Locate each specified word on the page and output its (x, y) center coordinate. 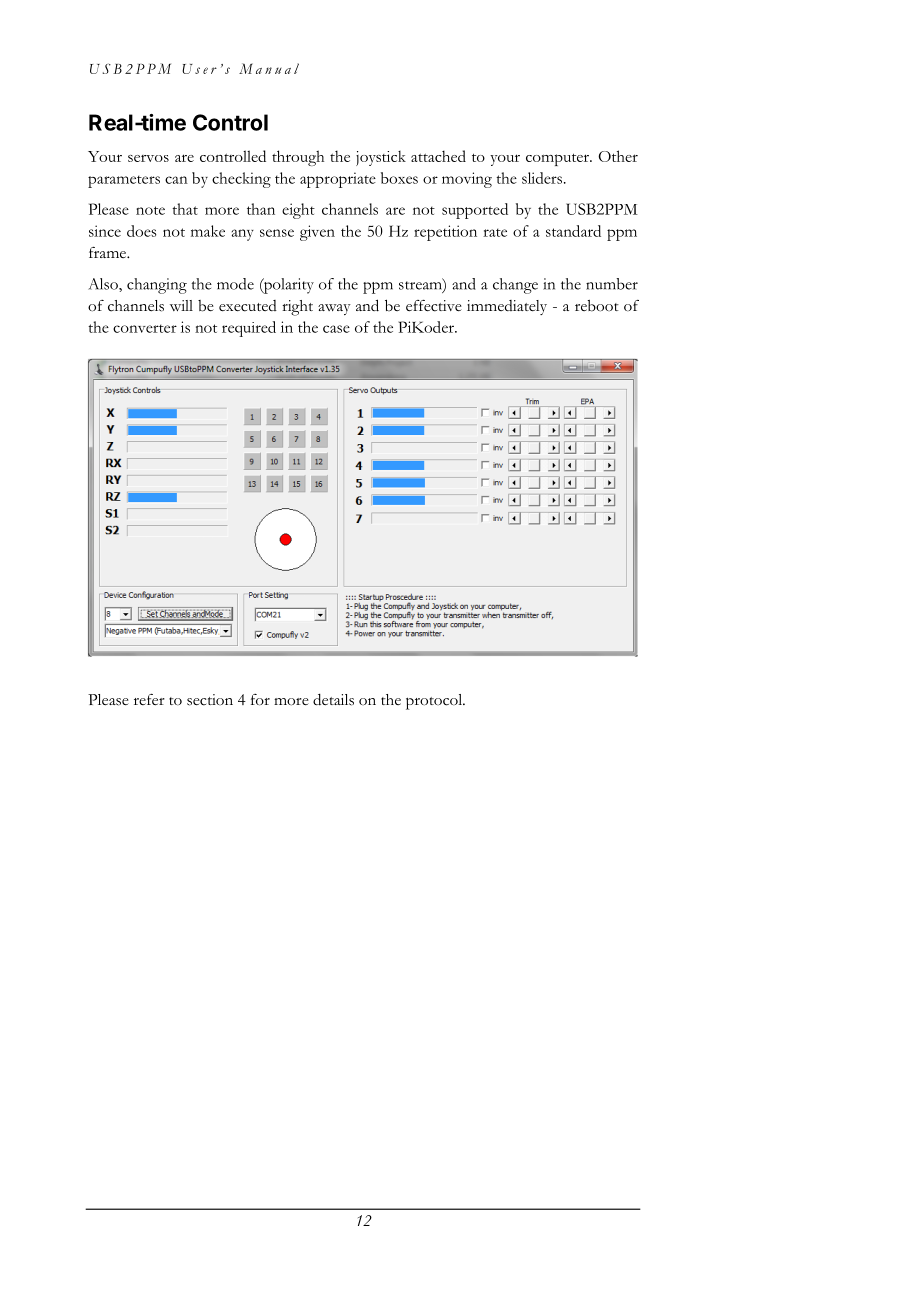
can (176, 180)
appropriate (338, 180)
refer (149, 700)
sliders (542, 178)
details (333, 699)
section (210, 700)
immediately (507, 307)
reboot (597, 306)
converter (145, 328)
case (336, 329)
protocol (435, 702)
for (260, 700)
